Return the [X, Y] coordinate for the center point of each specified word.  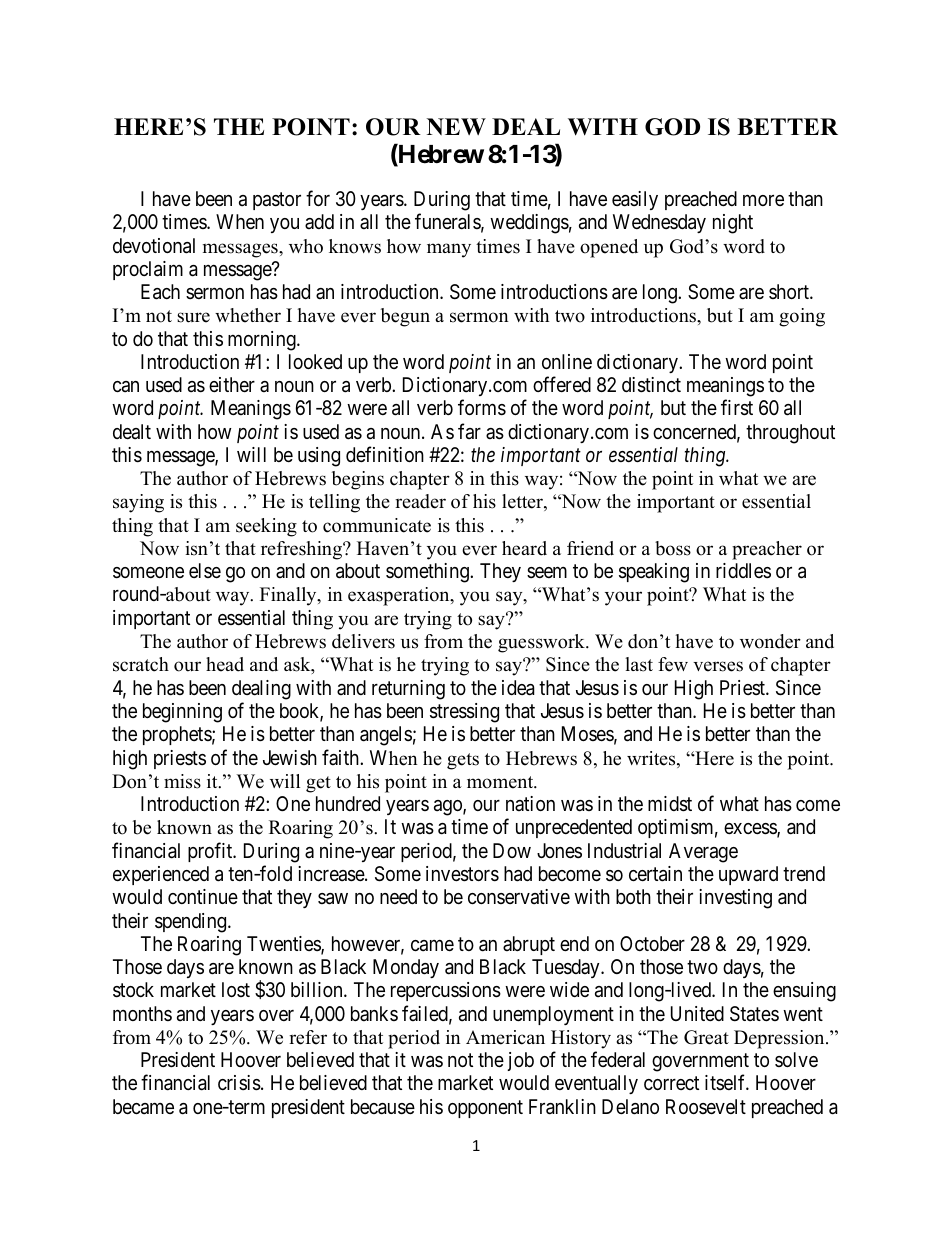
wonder [770, 641]
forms [482, 407]
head [225, 664]
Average [703, 853]
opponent [485, 1109]
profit [211, 852]
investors [462, 874]
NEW [456, 126]
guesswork [542, 643]
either [232, 384]
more [763, 200]
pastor [277, 201]
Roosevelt [706, 1106]
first [737, 407]
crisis [239, 1083]
